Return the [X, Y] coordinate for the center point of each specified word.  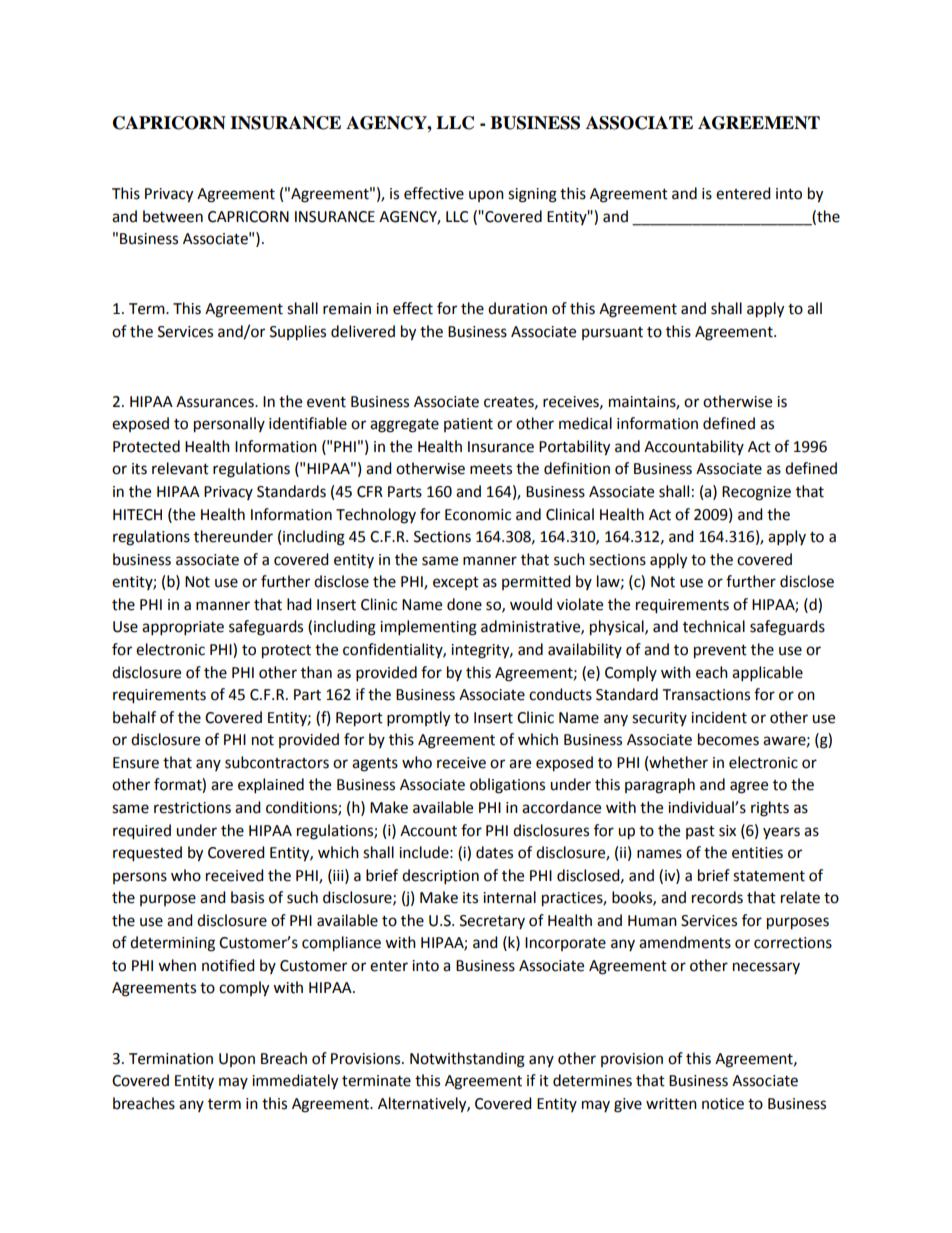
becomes [728, 739]
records [717, 897]
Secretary [492, 922]
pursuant [612, 333]
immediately [295, 1082]
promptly [418, 719]
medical [585, 423]
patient [468, 425]
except [456, 583]
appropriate [183, 628]
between [173, 216]
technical [714, 626]
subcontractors [277, 762]
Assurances [216, 402]
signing [532, 195]
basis [247, 897]
